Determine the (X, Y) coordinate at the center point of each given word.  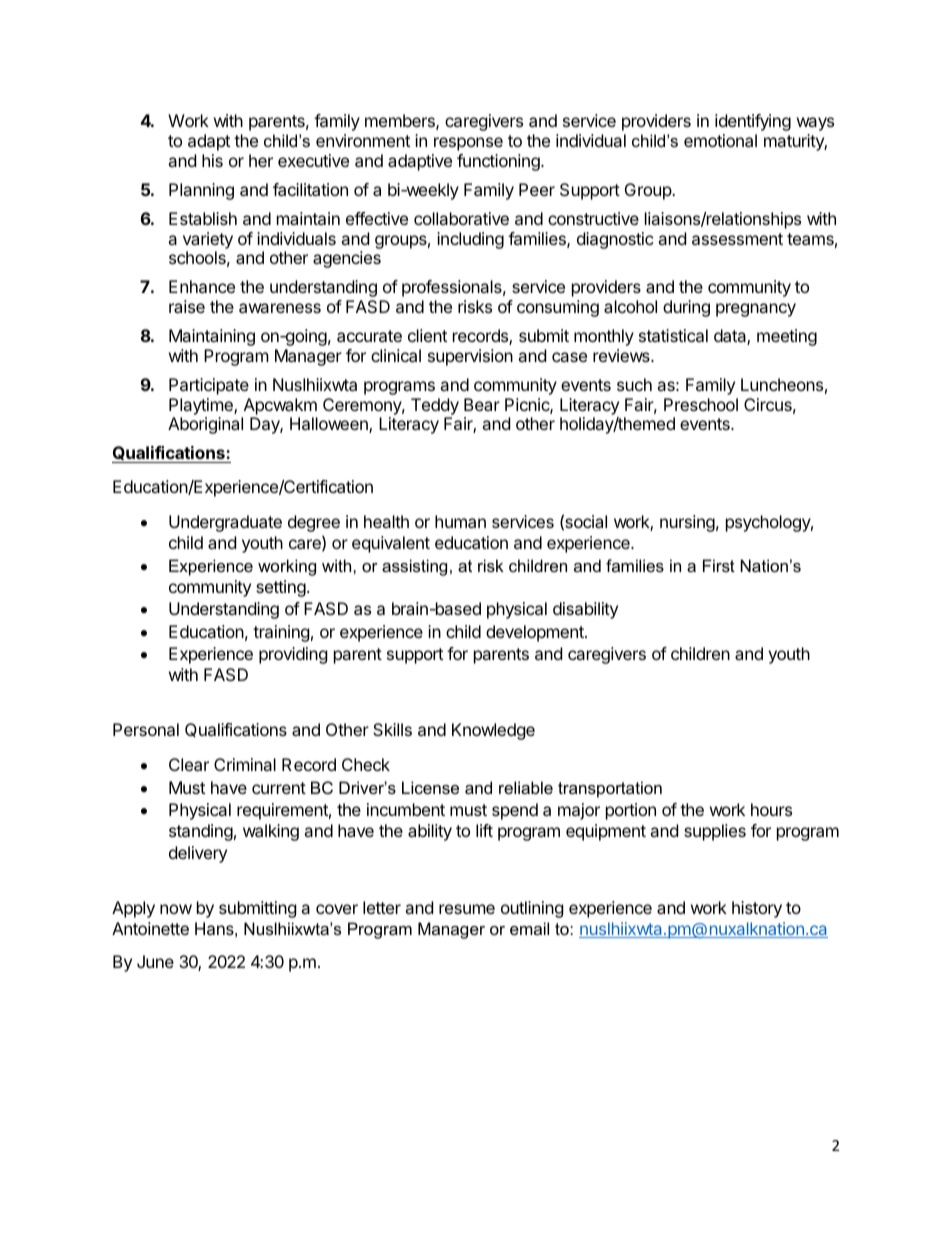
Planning (201, 191)
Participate (209, 386)
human (460, 521)
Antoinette (150, 928)
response (468, 144)
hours (771, 809)
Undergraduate (225, 523)
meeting (787, 337)
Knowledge (493, 731)
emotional (720, 140)
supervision (470, 357)
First (719, 565)
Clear (189, 764)
